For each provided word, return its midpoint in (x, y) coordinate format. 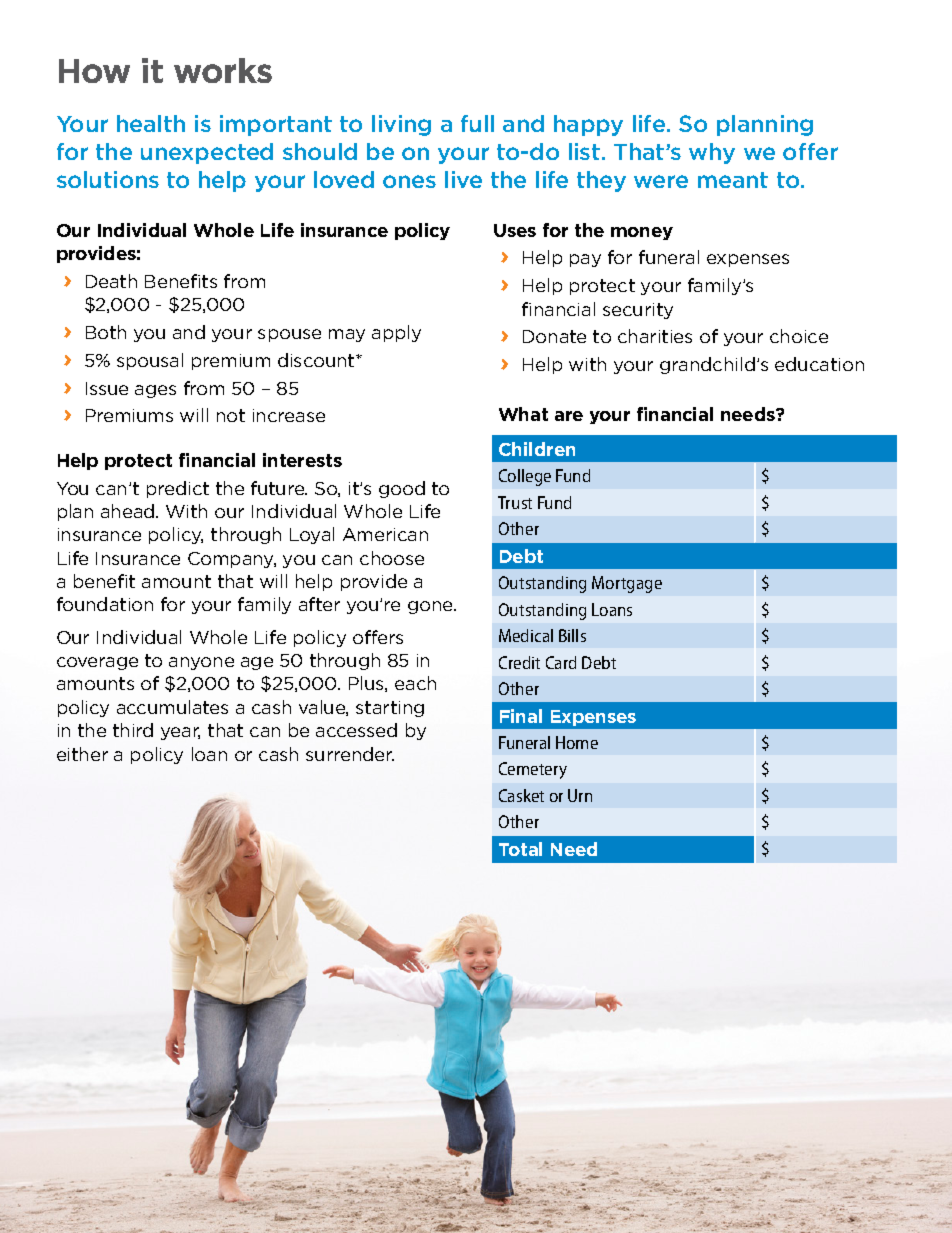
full (477, 123)
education (819, 364)
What (523, 414)
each (415, 683)
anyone (201, 663)
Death (111, 281)
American (385, 534)
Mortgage (627, 584)
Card (561, 662)
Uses (515, 230)
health (151, 123)
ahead (129, 511)
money (642, 233)
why (712, 153)
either (82, 754)
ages (155, 391)
